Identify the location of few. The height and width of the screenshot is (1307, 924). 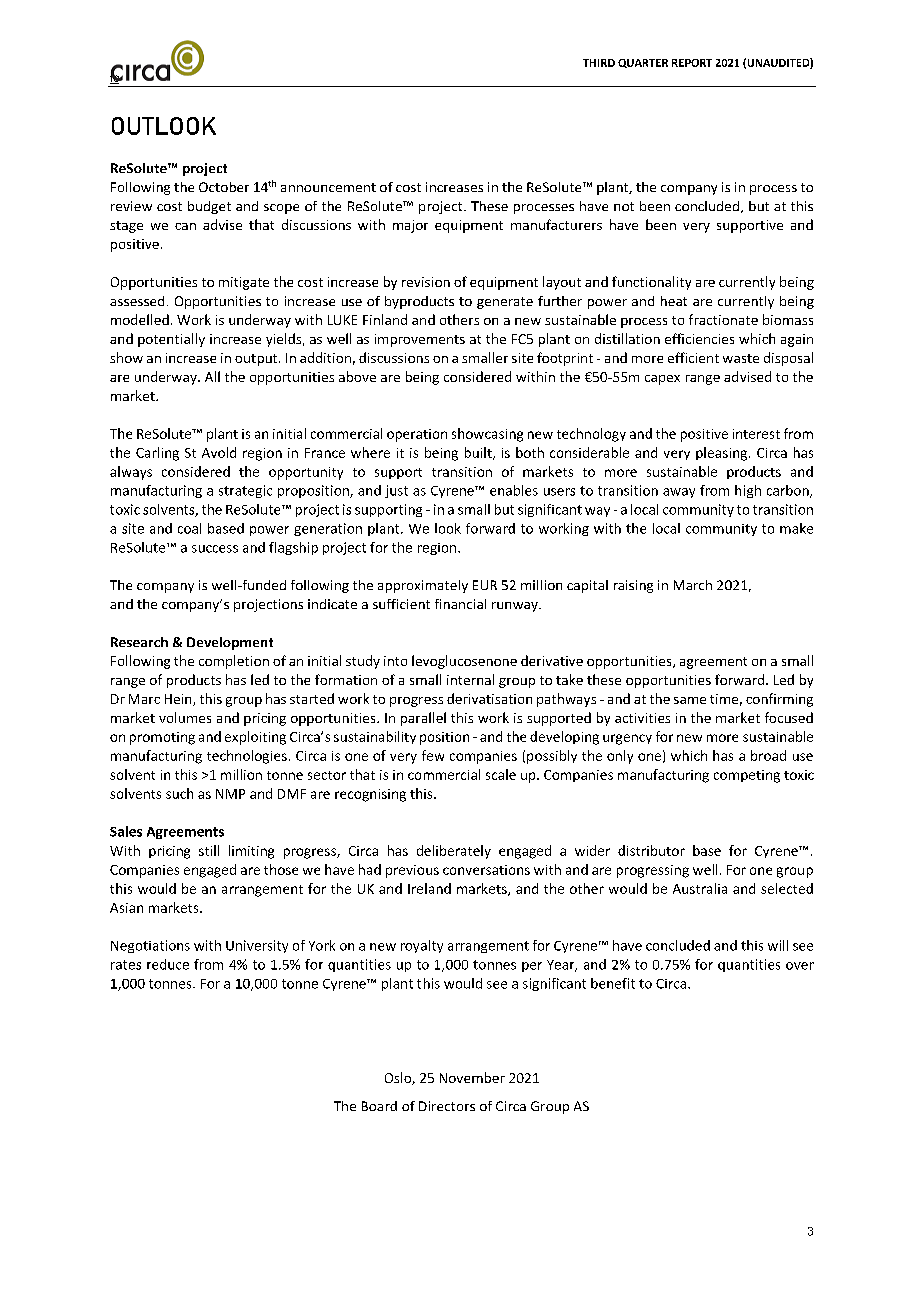
(433, 755).
